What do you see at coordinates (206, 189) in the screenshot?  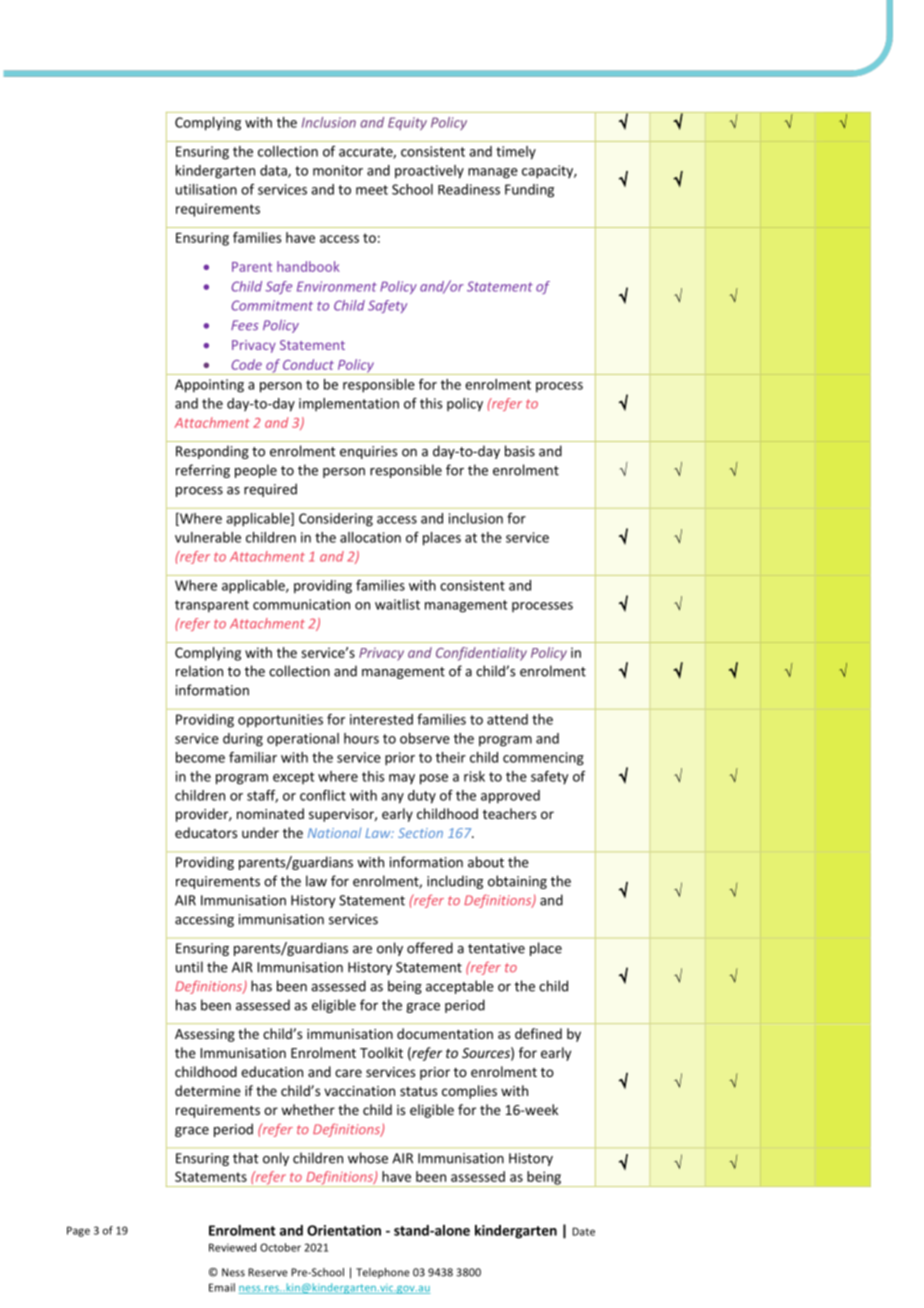 I see `utilisation` at bounding box center [206, 189].
